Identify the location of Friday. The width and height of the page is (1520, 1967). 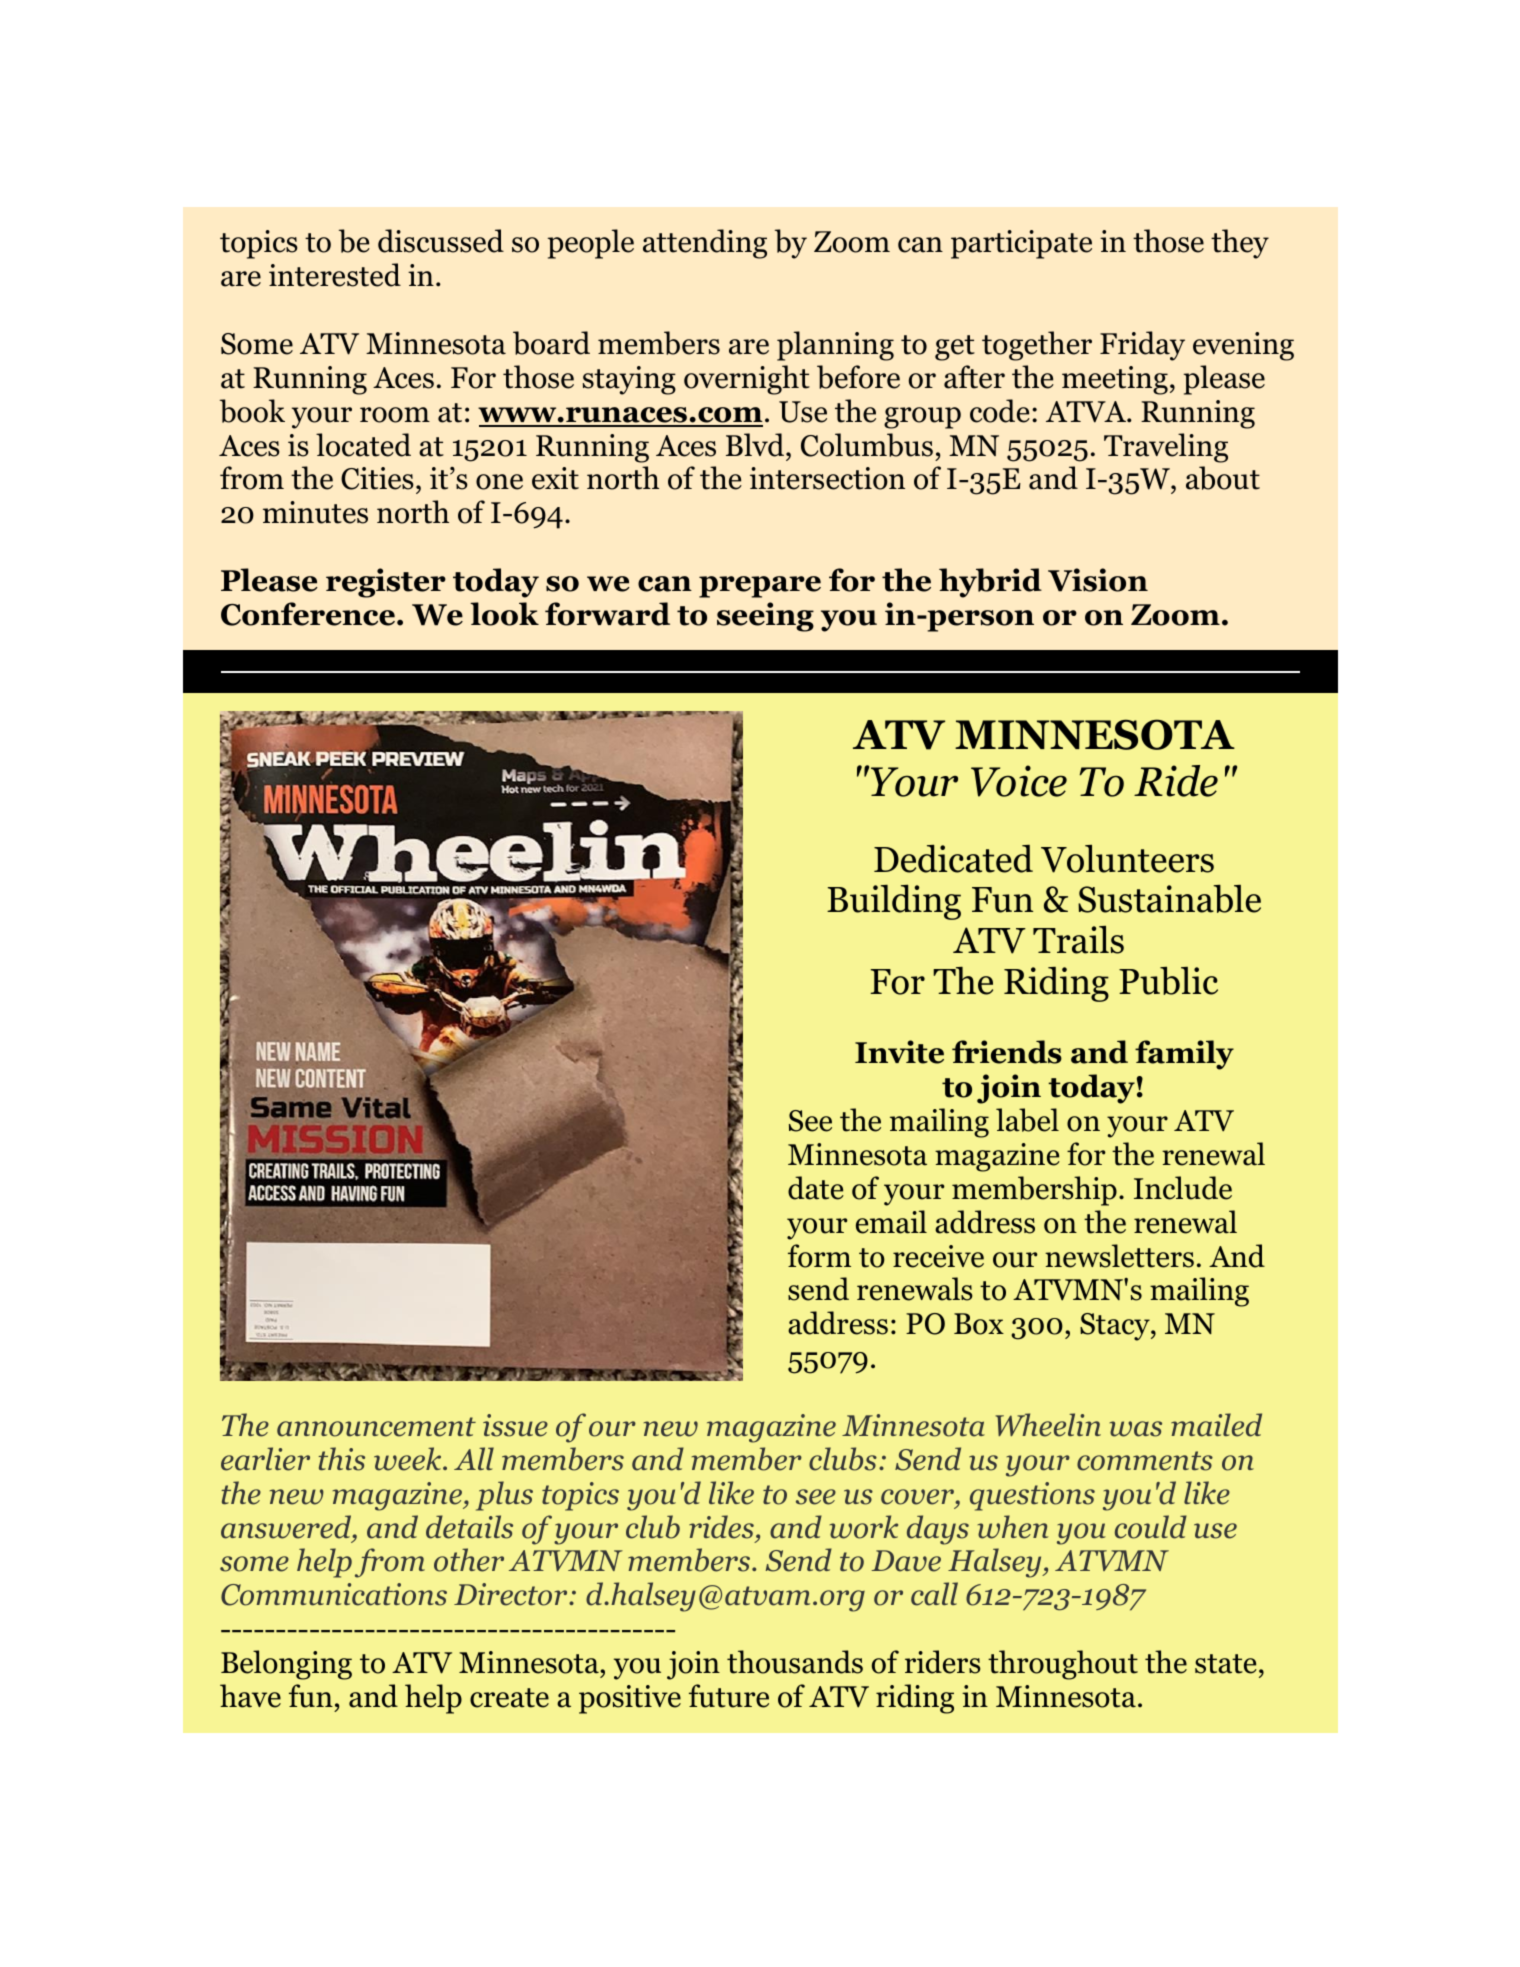
(1142, 346).
